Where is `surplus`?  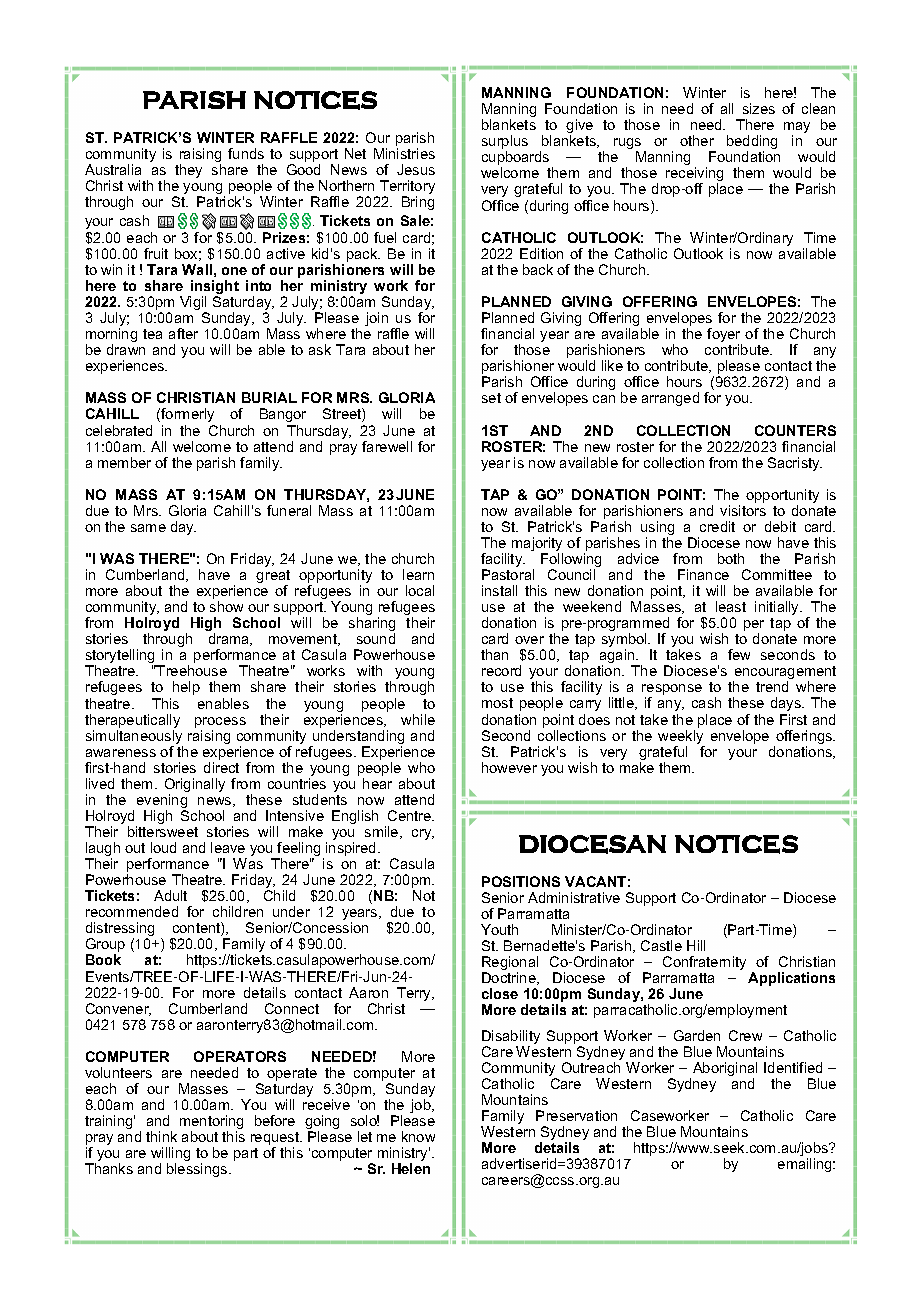
surplus is located at coordinates (505, 143).
